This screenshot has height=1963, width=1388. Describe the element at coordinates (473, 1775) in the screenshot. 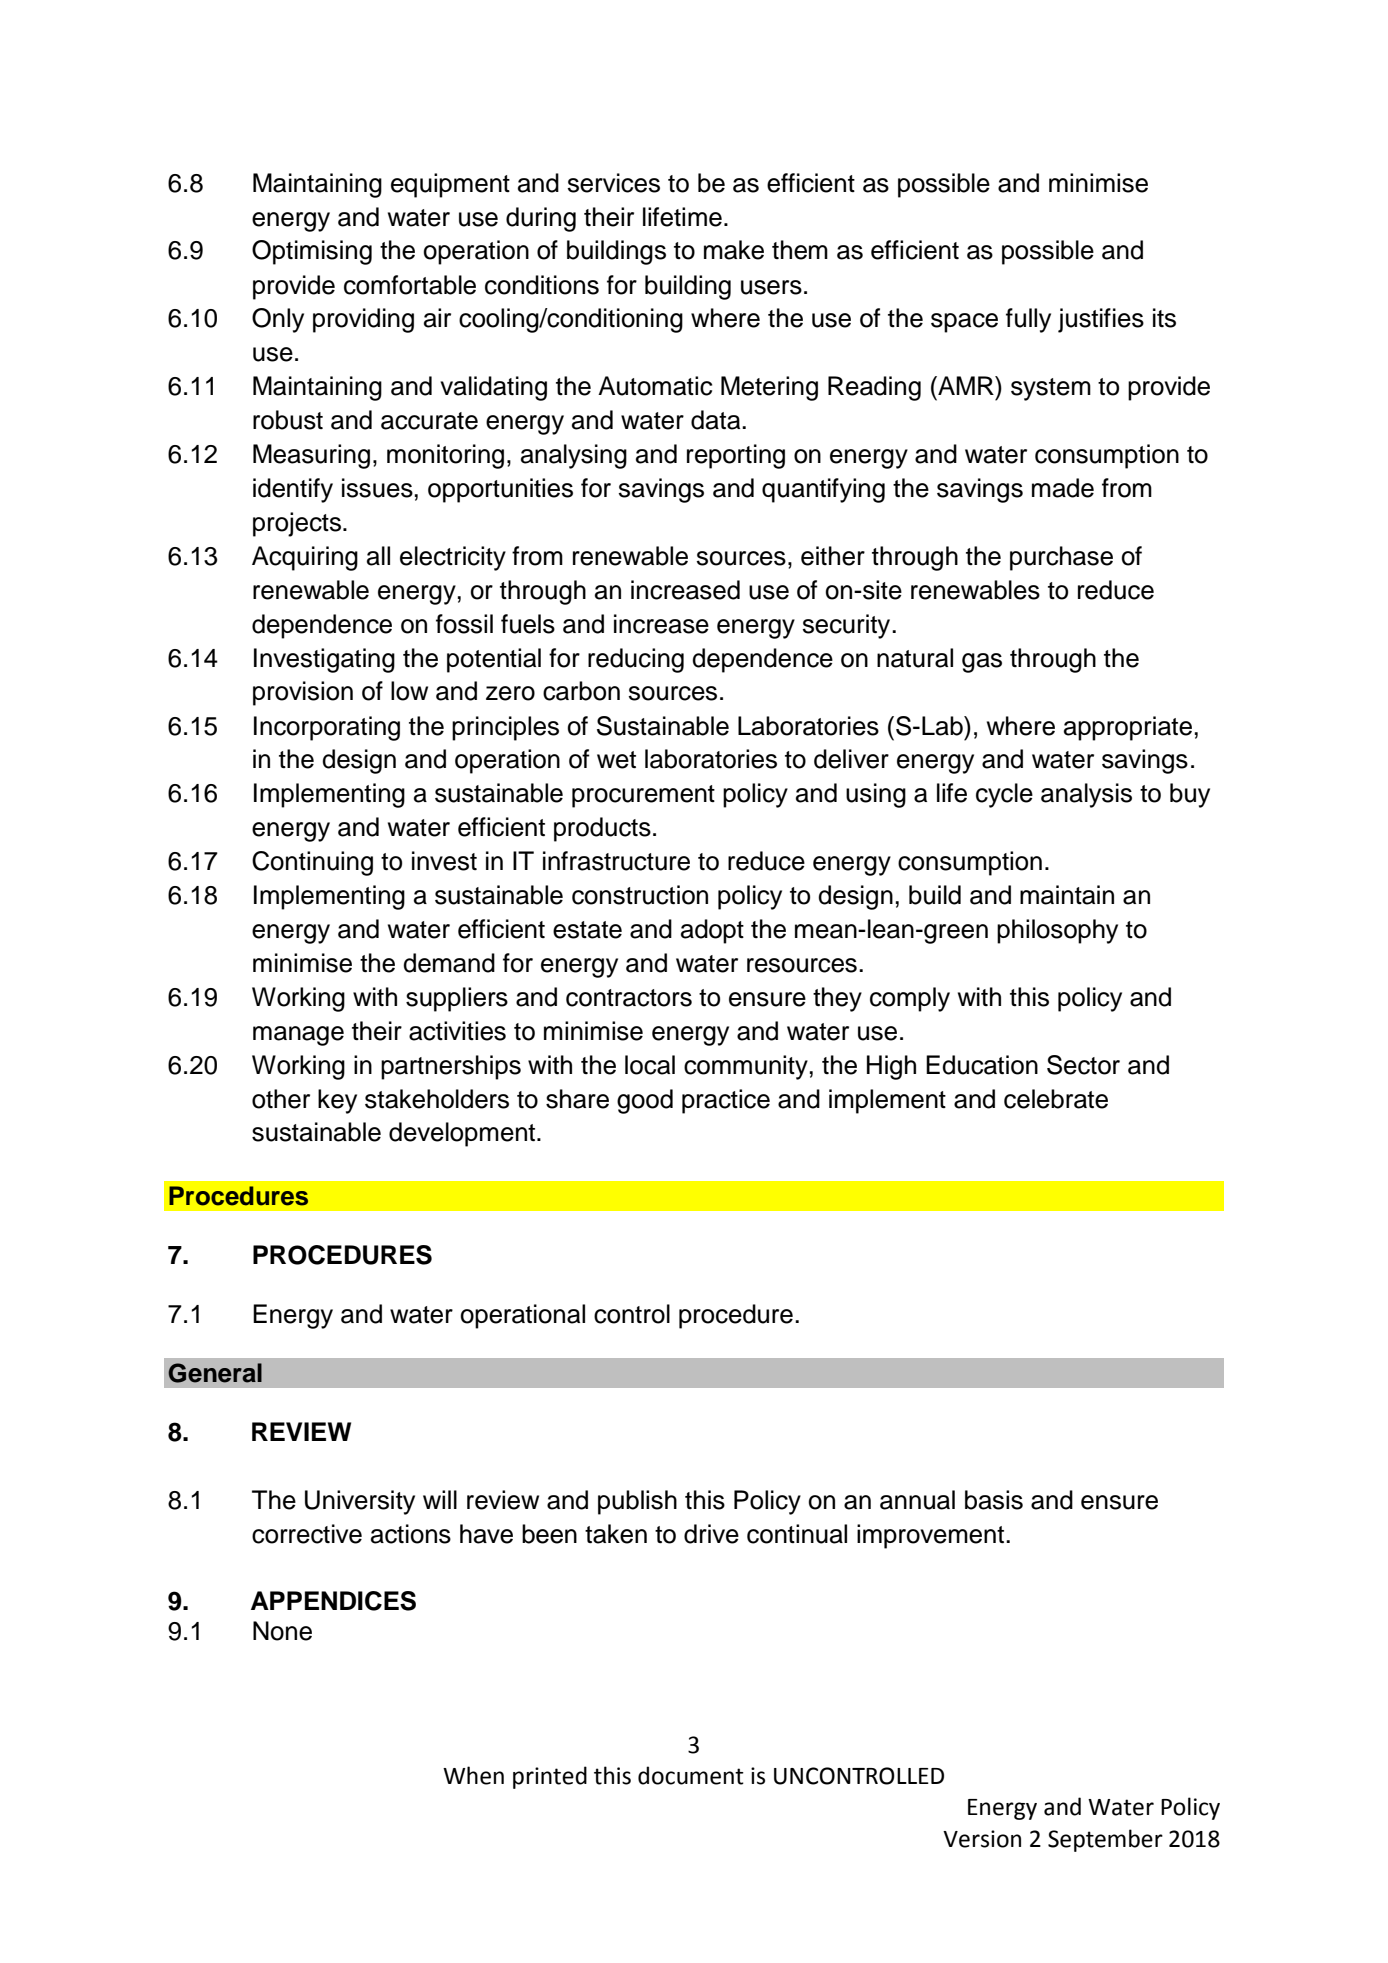

I see `When` at that location.
